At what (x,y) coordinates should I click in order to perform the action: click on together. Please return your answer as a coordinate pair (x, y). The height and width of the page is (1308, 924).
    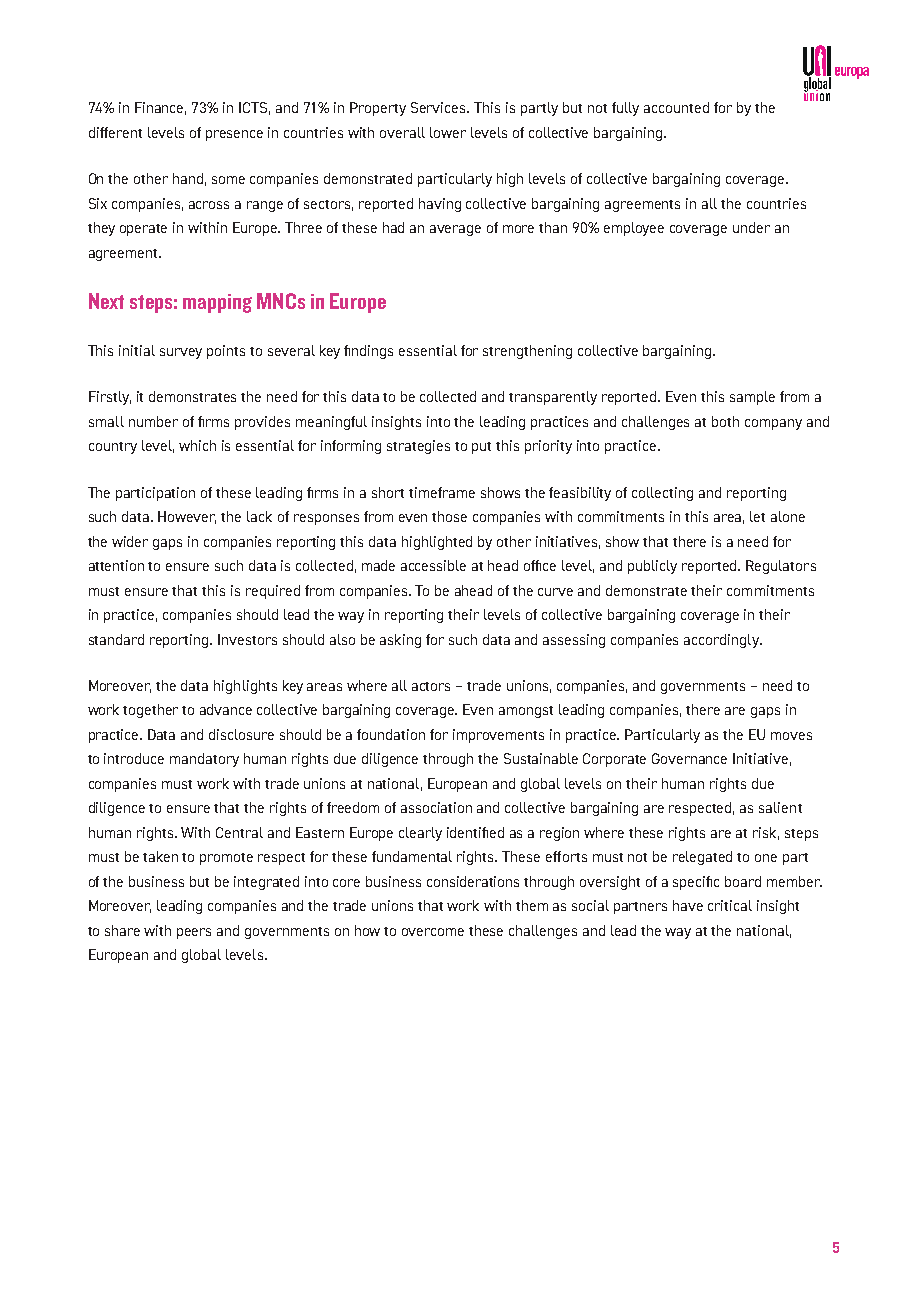
    Looking at the image, I should click on (150, 711).
